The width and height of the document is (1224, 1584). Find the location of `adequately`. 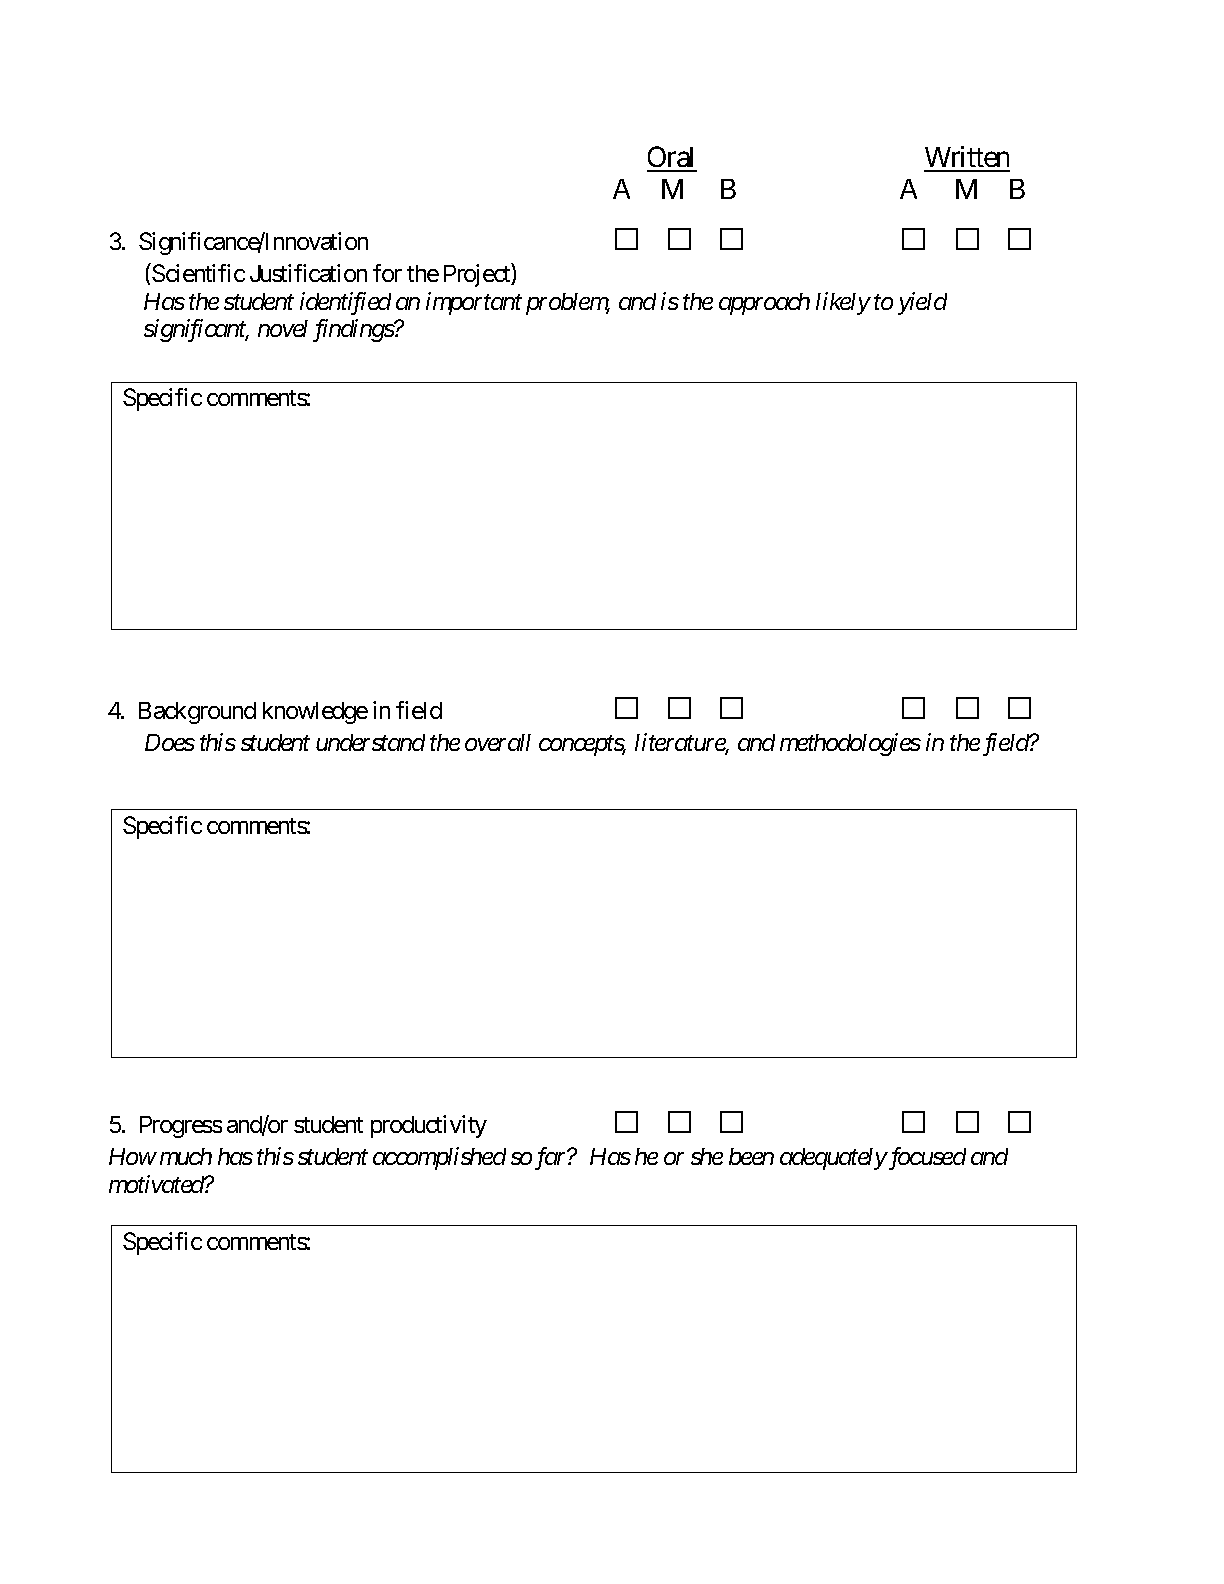

adequately is located at coordinates (833, 1159).
